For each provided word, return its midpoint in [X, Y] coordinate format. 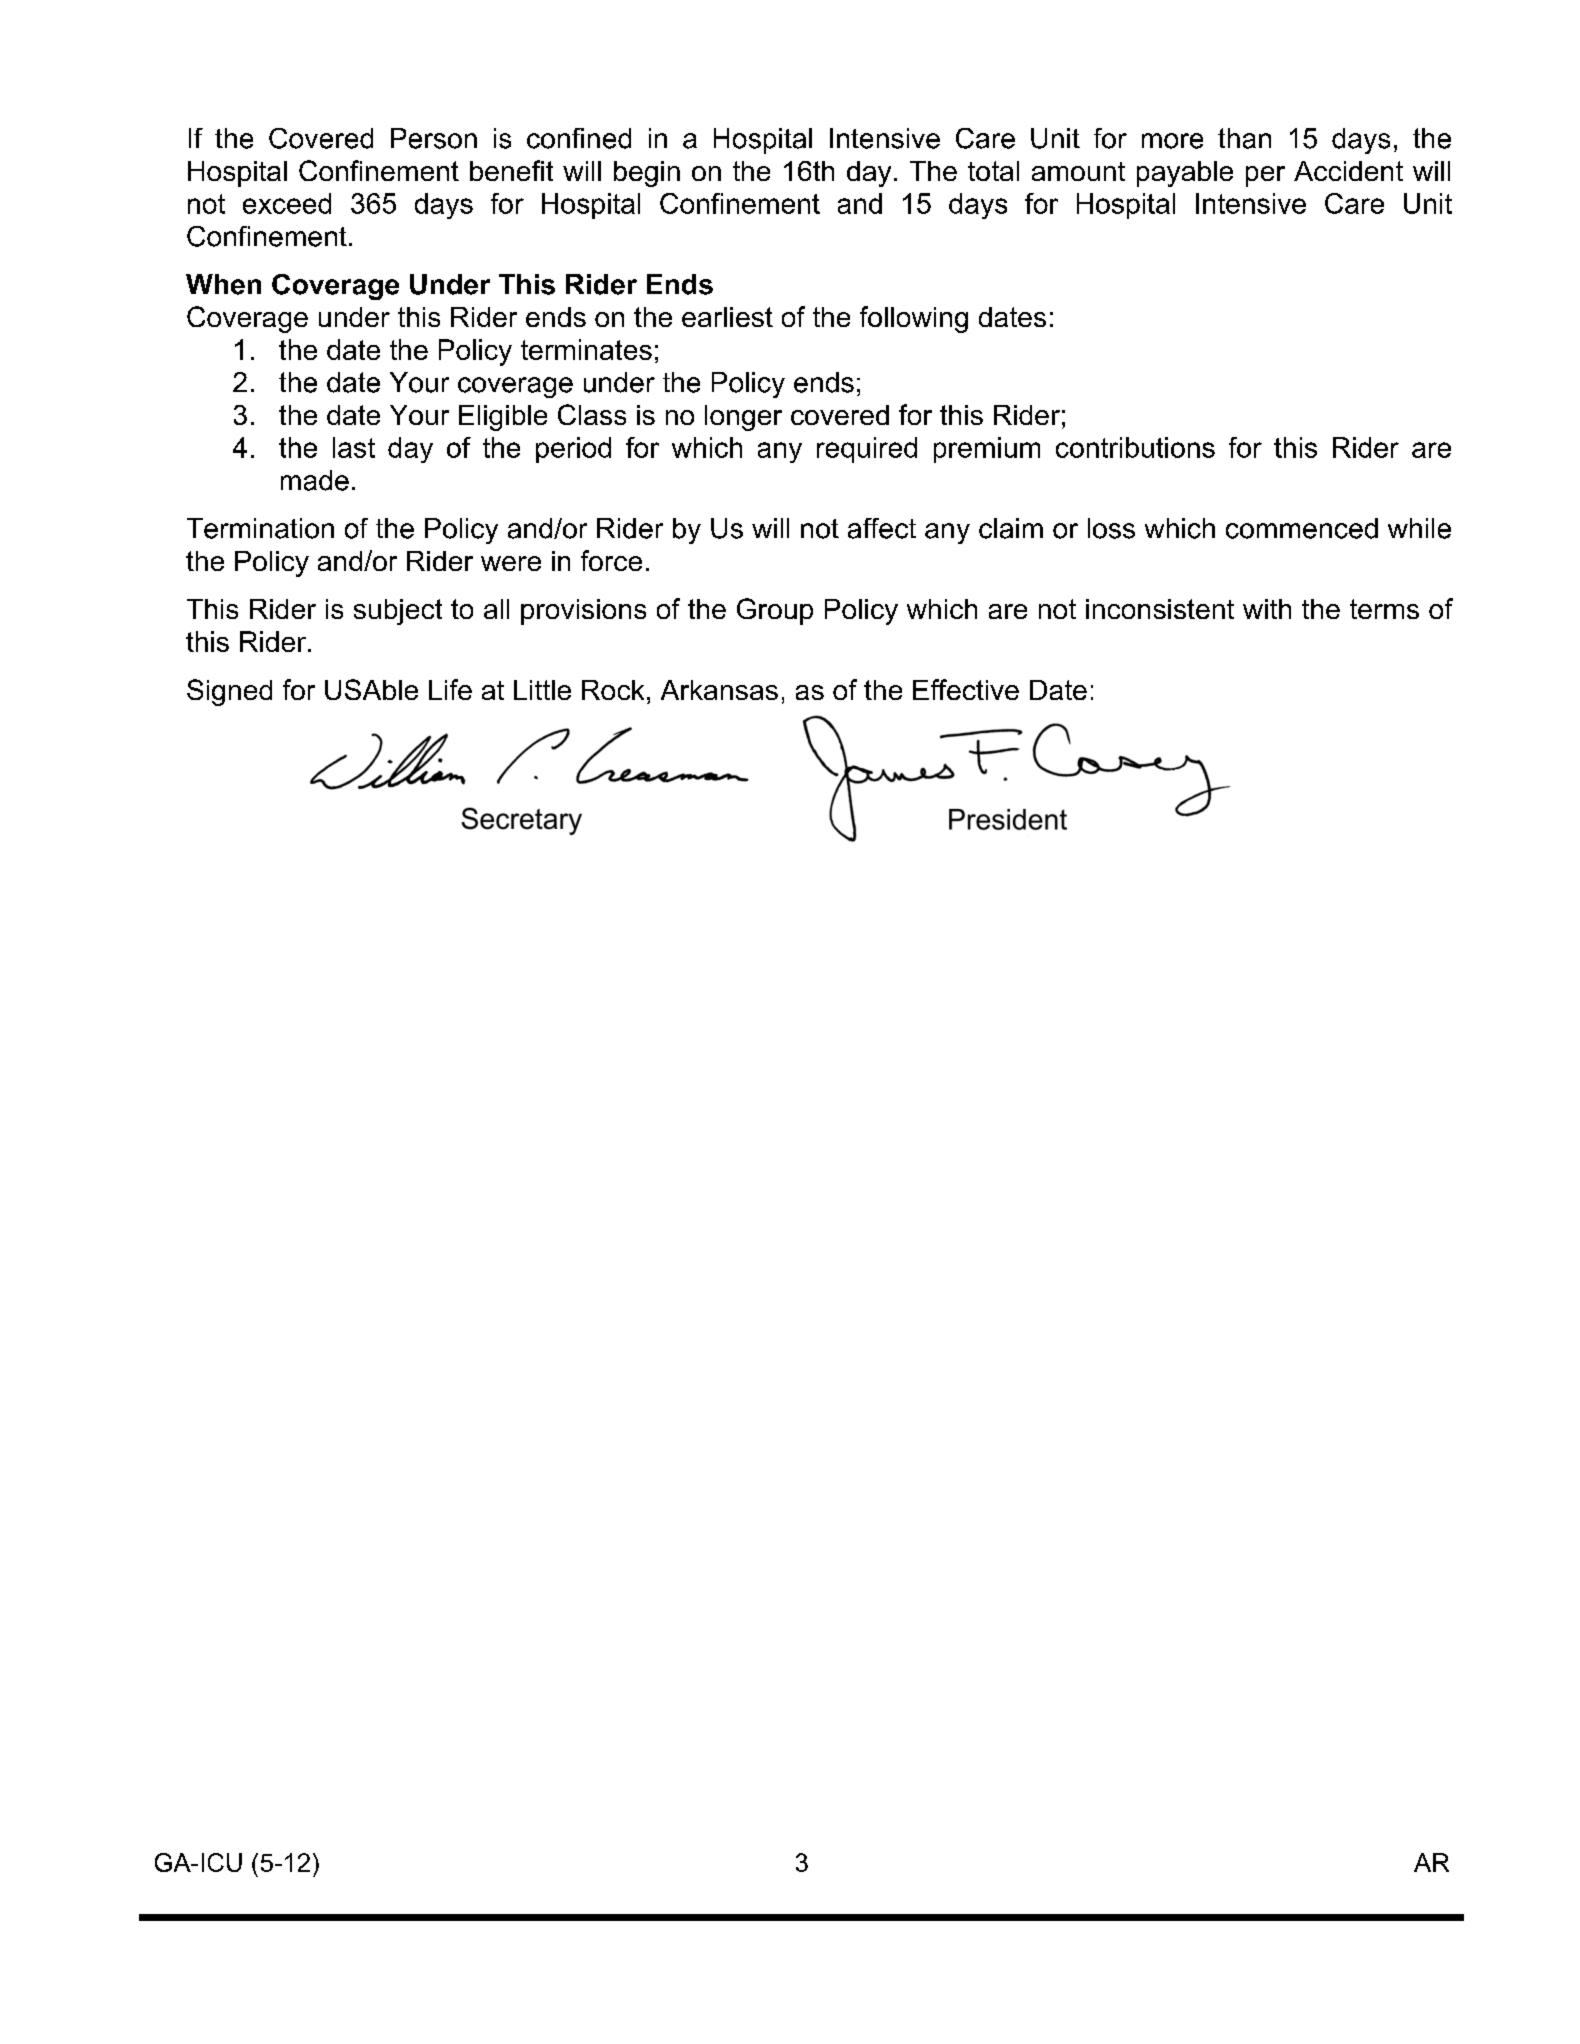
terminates [586, 349]
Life [450, 689]
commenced [1302, 528]
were [511, 563]
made [315, 480]
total [993, 171]
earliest [727, 317]
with [1267, 609]
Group [775, 611]
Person [434, 138]
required [867, 450]
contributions [1135, 447]
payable [1185, 174]
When [223, 284]
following [914, 319]
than [1244, 138]
